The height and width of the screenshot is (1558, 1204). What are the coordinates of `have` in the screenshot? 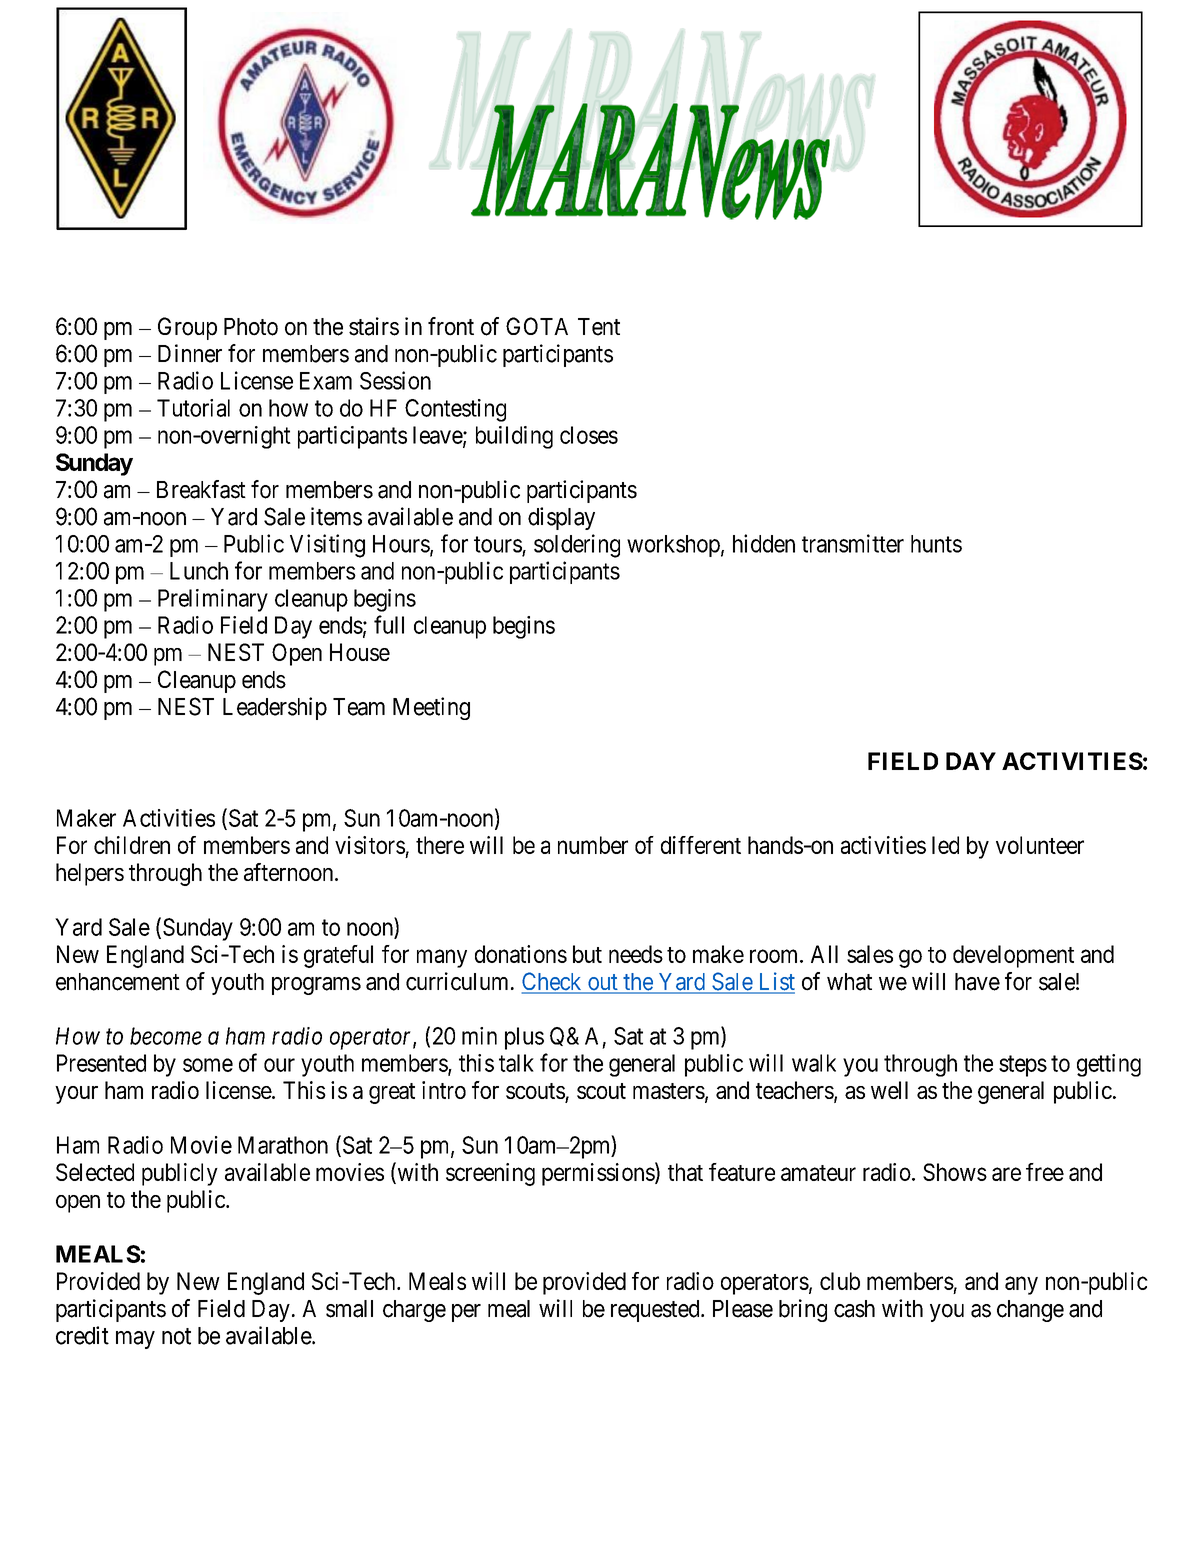 It's located at (977, 982).
